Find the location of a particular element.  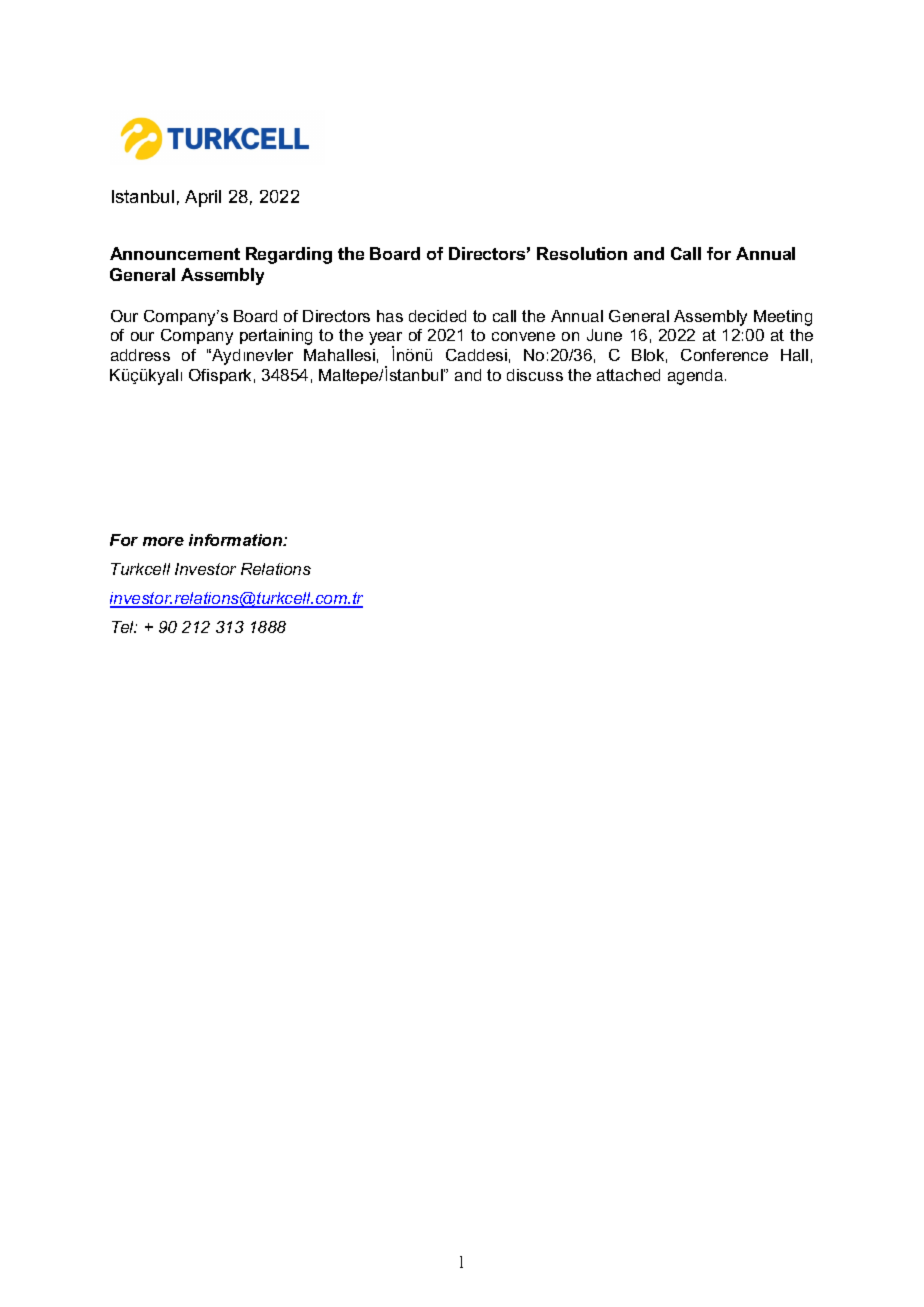

discuss is located at coordinates (535, 375).
